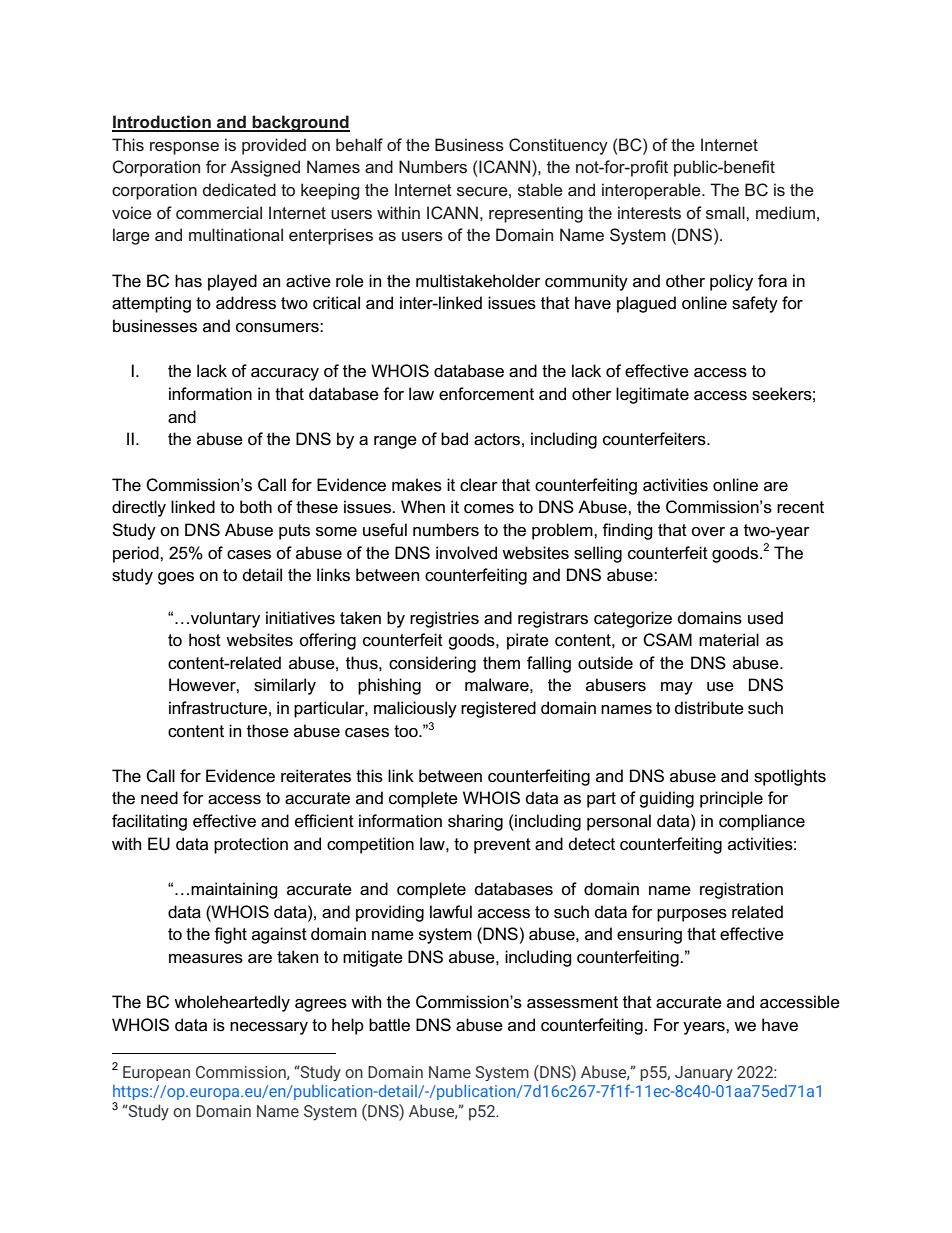  Describe the element at coordinates (184, 148) in the screenshot. I see `response` at that location.
